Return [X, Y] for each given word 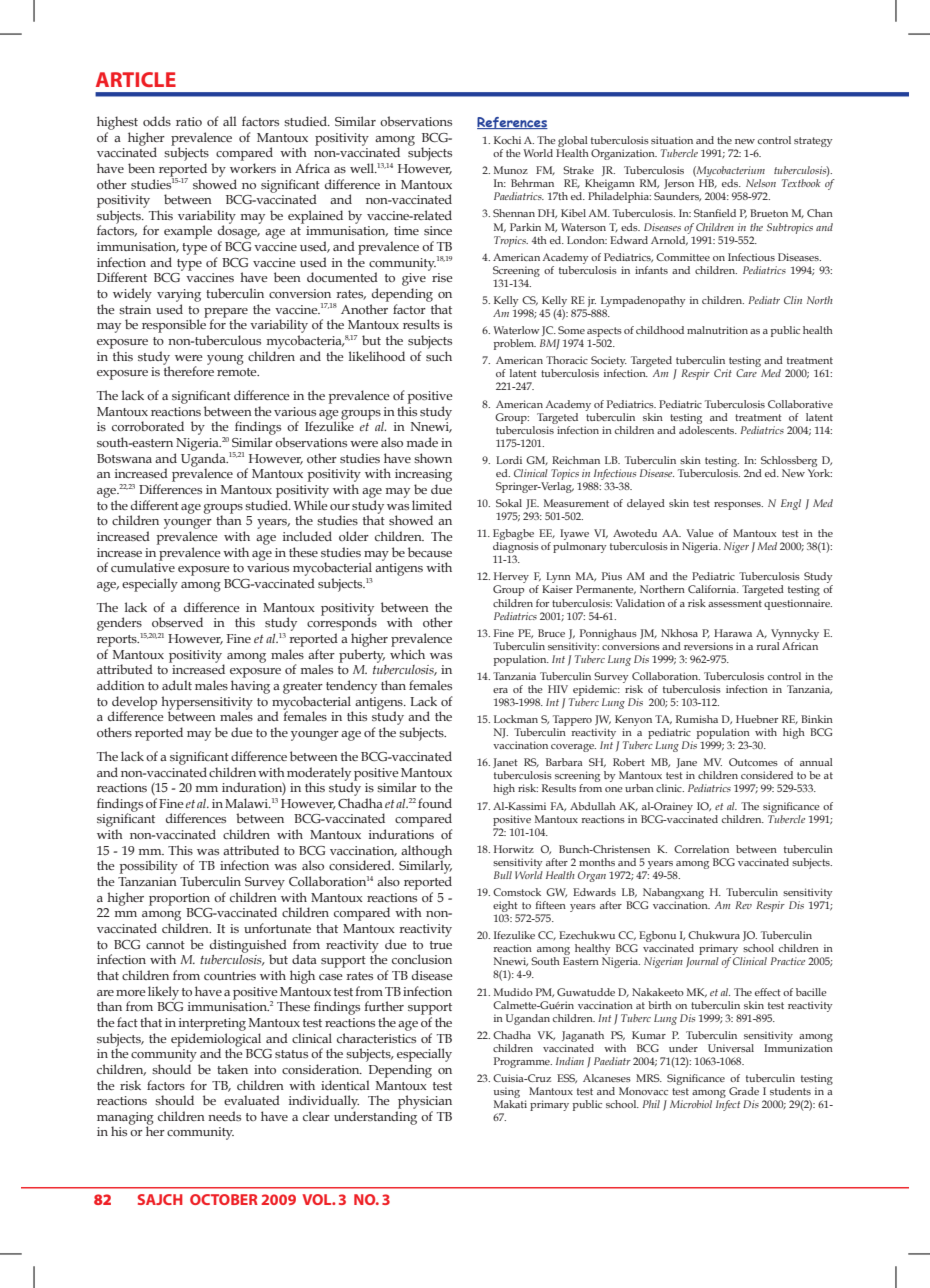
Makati [510, 1104]
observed [177, 622]
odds [157, 121]
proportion [179, 899]
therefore [188, 370]
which [407, 654]
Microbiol [691, 1104]
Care [746, 373]
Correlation [701, 849]
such [439, 356]
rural [768, 644]
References [512, 123]
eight [506, 908]
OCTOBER [224, 1199]
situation [672, 140]
